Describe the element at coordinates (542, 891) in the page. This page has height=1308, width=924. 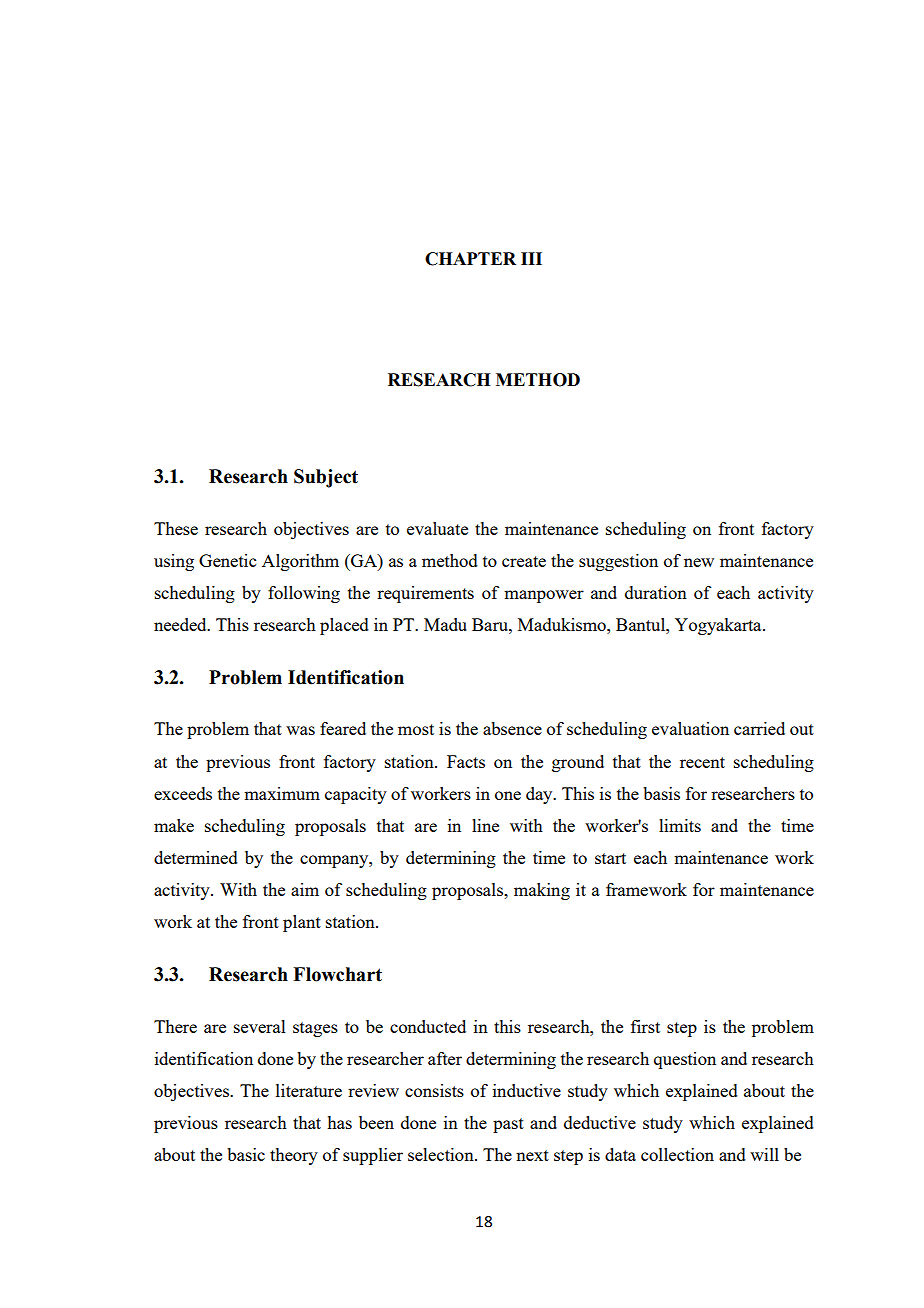
I see `making` at that location.
